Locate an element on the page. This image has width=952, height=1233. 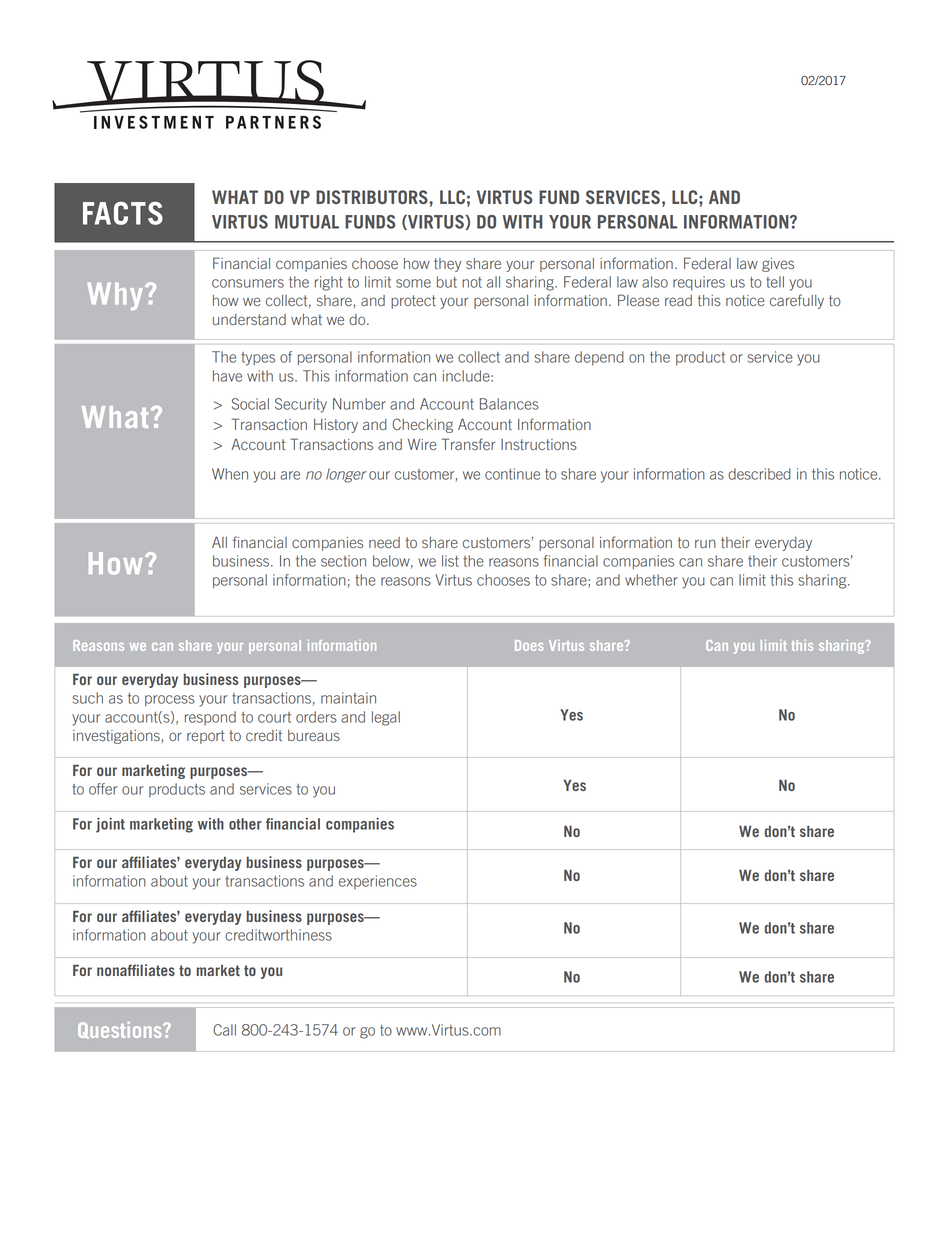
list is located at coordinates (450, 561).
